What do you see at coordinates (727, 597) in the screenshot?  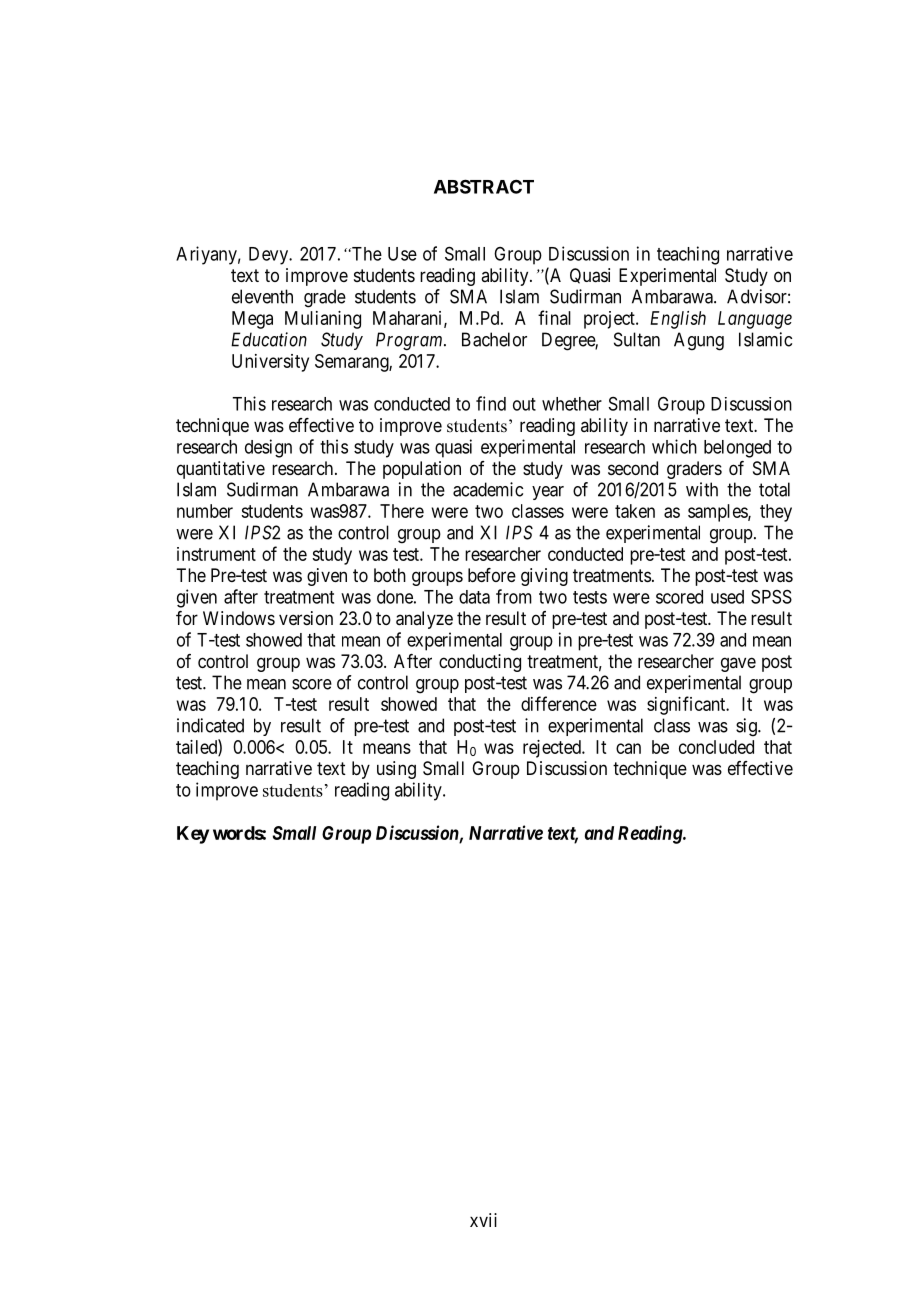 I see `used` at bounding box center [727, 597].
